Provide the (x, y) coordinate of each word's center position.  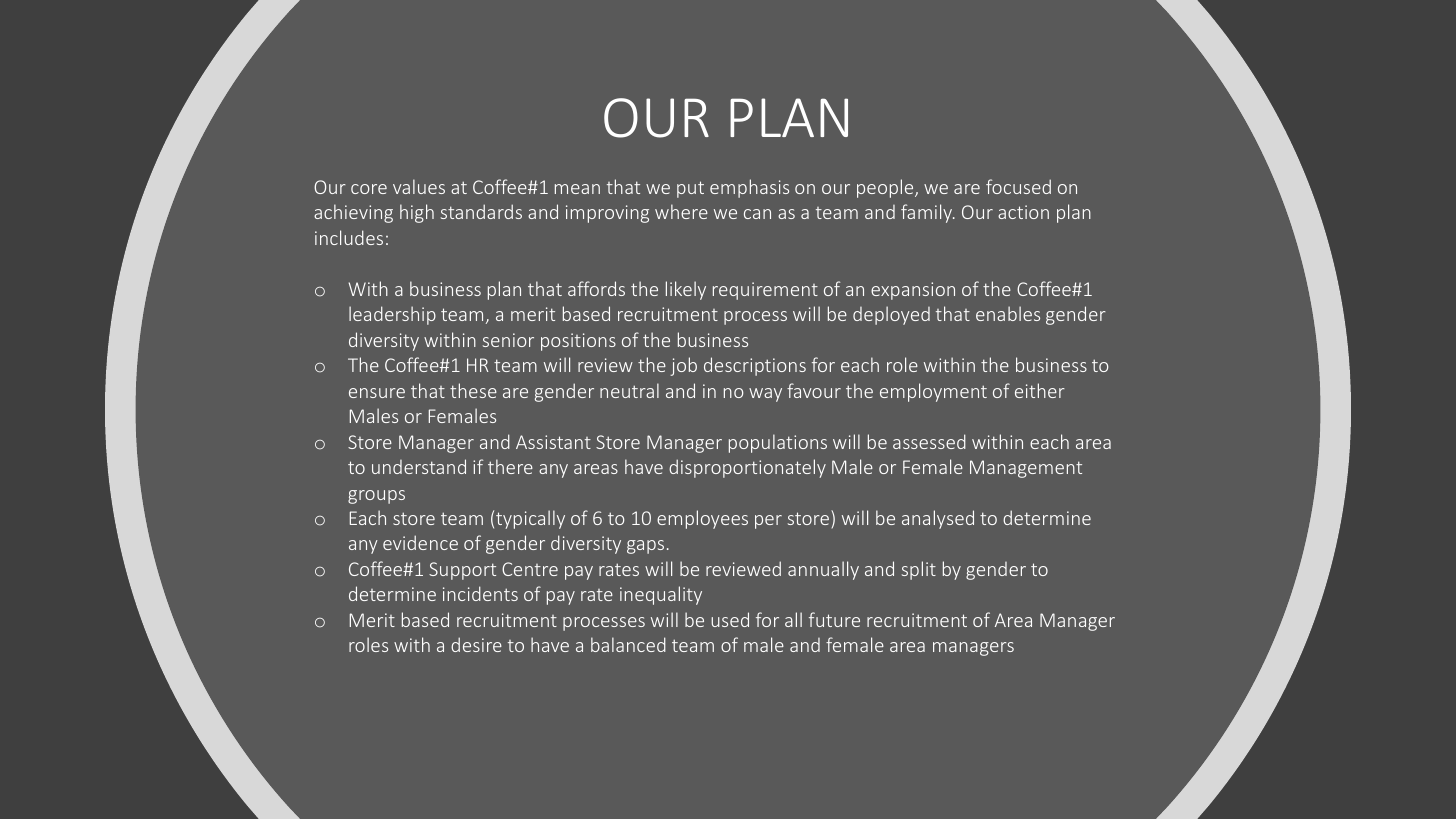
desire (476, 644)
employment (933, 392)
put (690, 189)
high (417, 213)
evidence (420, 542)
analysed (938, 519)
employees (702, 519)
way (765, 395)
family (928, 213)
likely (686, 290)
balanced (628, 644)
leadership (392, 315)
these (473, 390)
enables (1008, 313)
